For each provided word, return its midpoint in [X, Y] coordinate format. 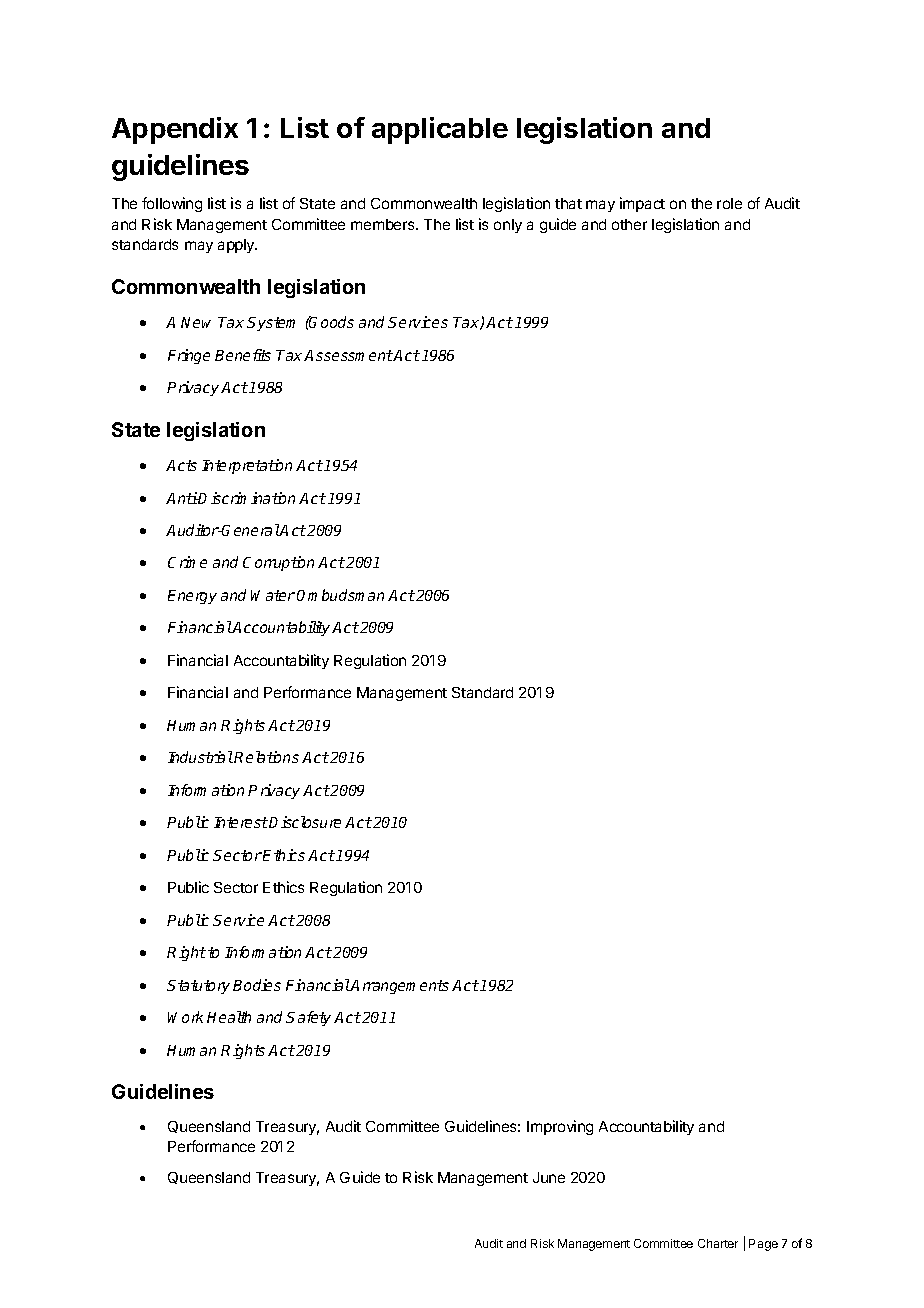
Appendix [175, 130]
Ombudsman [340, 595]
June [549, 1177]
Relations [266, 757]
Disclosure [305, 822]
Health [229, 1017]
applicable [440, 130]
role [729, 203]
